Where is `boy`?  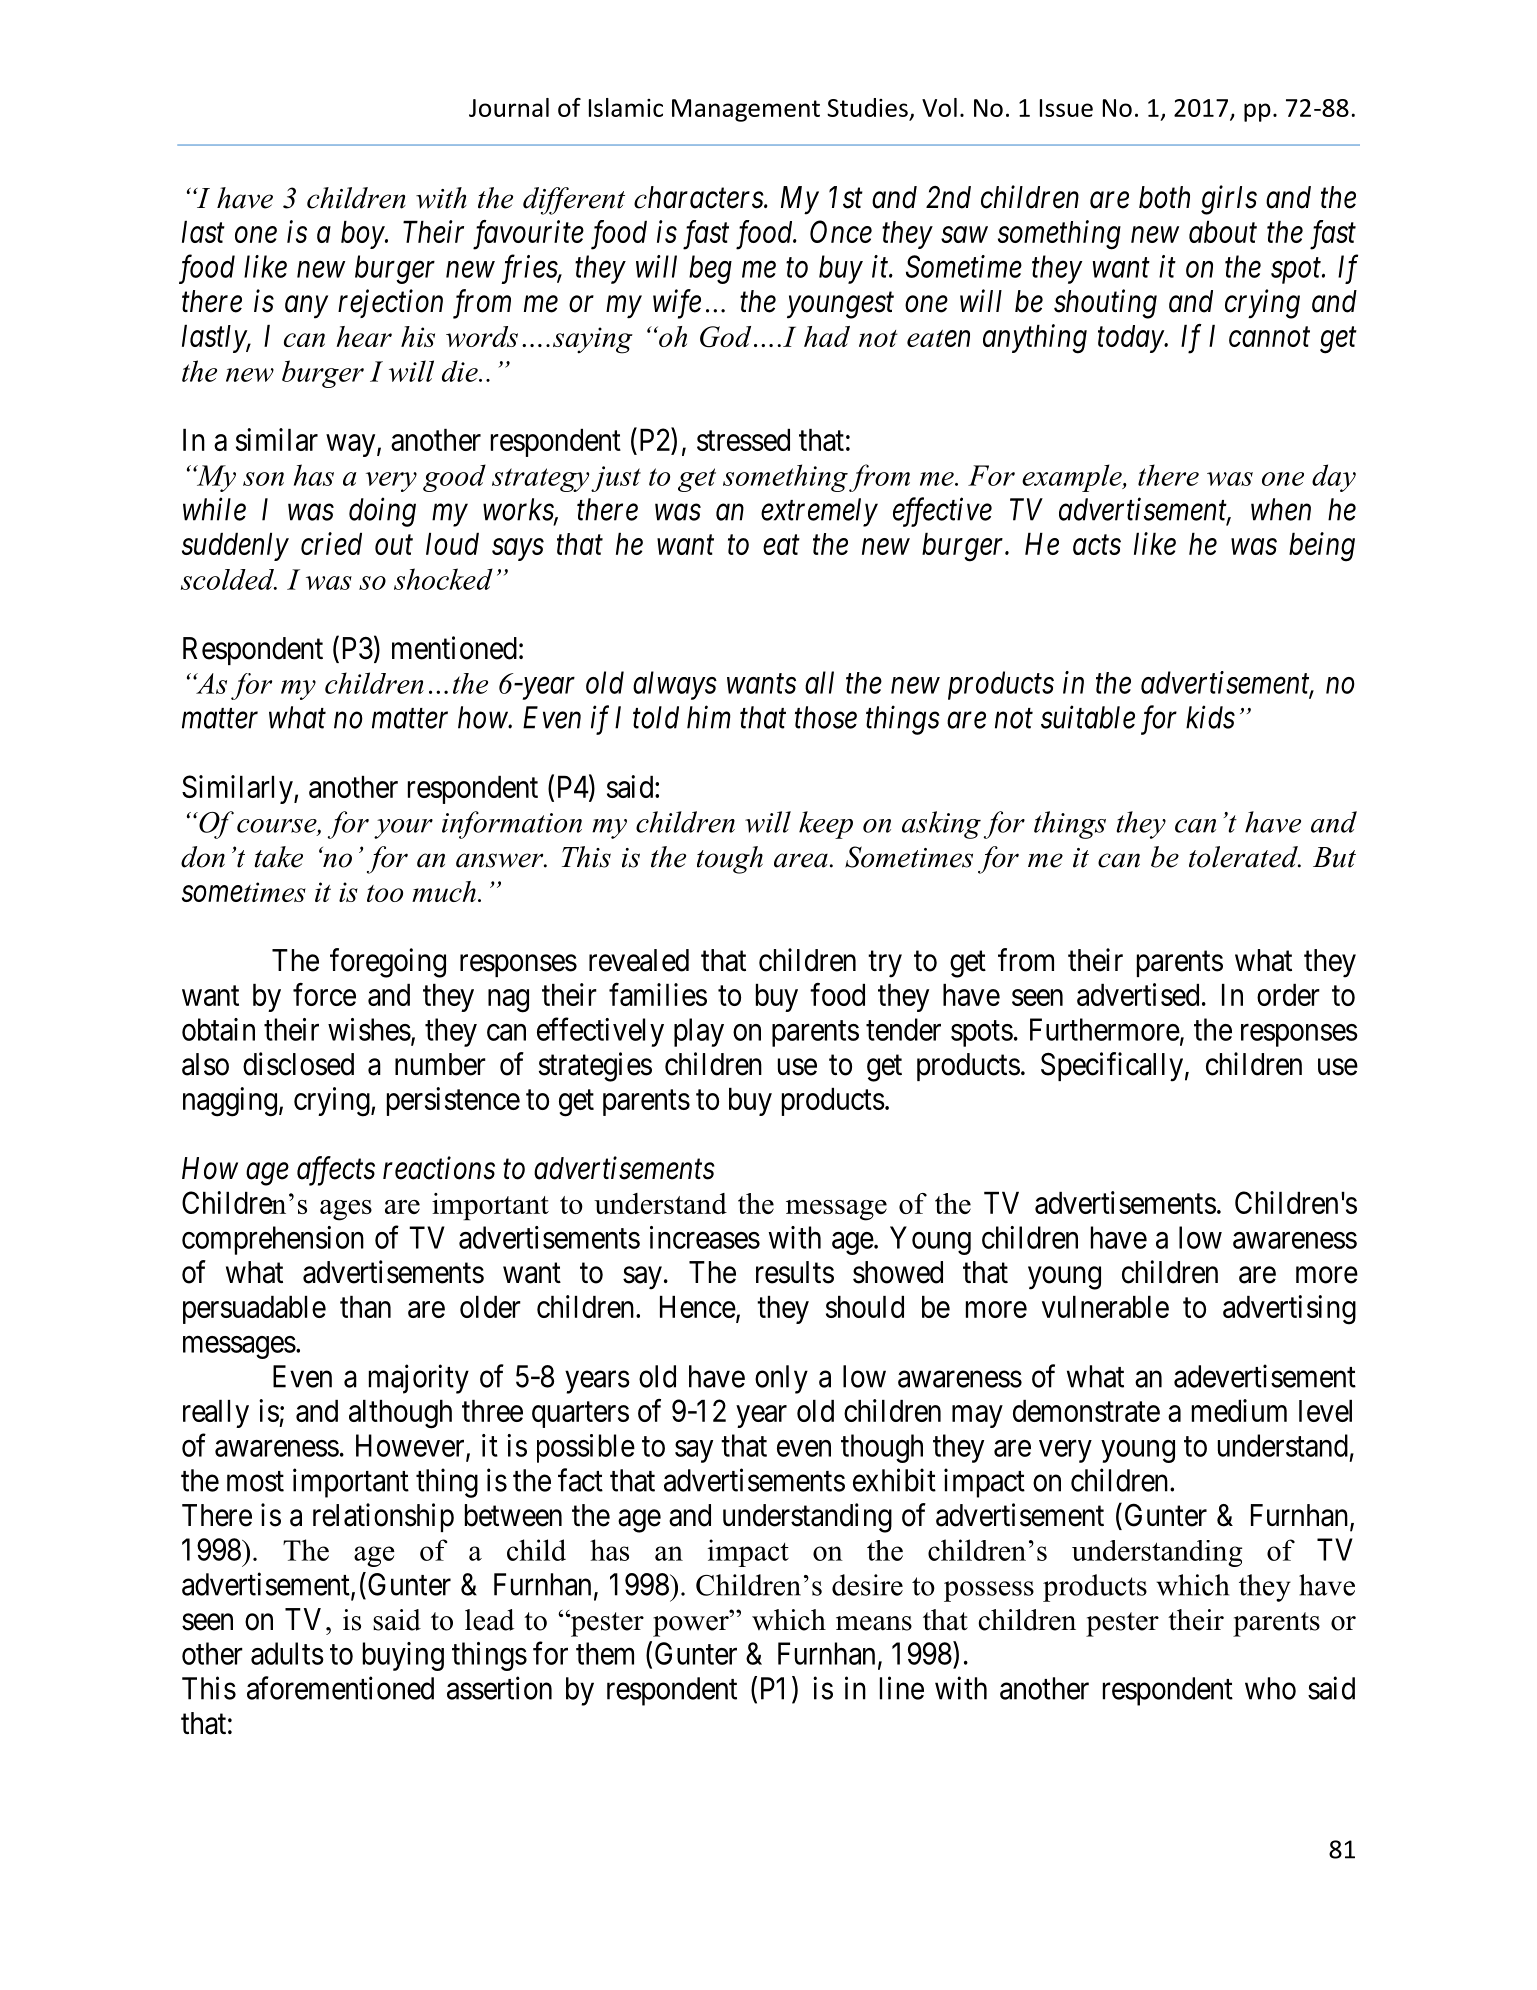
boy is located at coordinates (363, 235).
